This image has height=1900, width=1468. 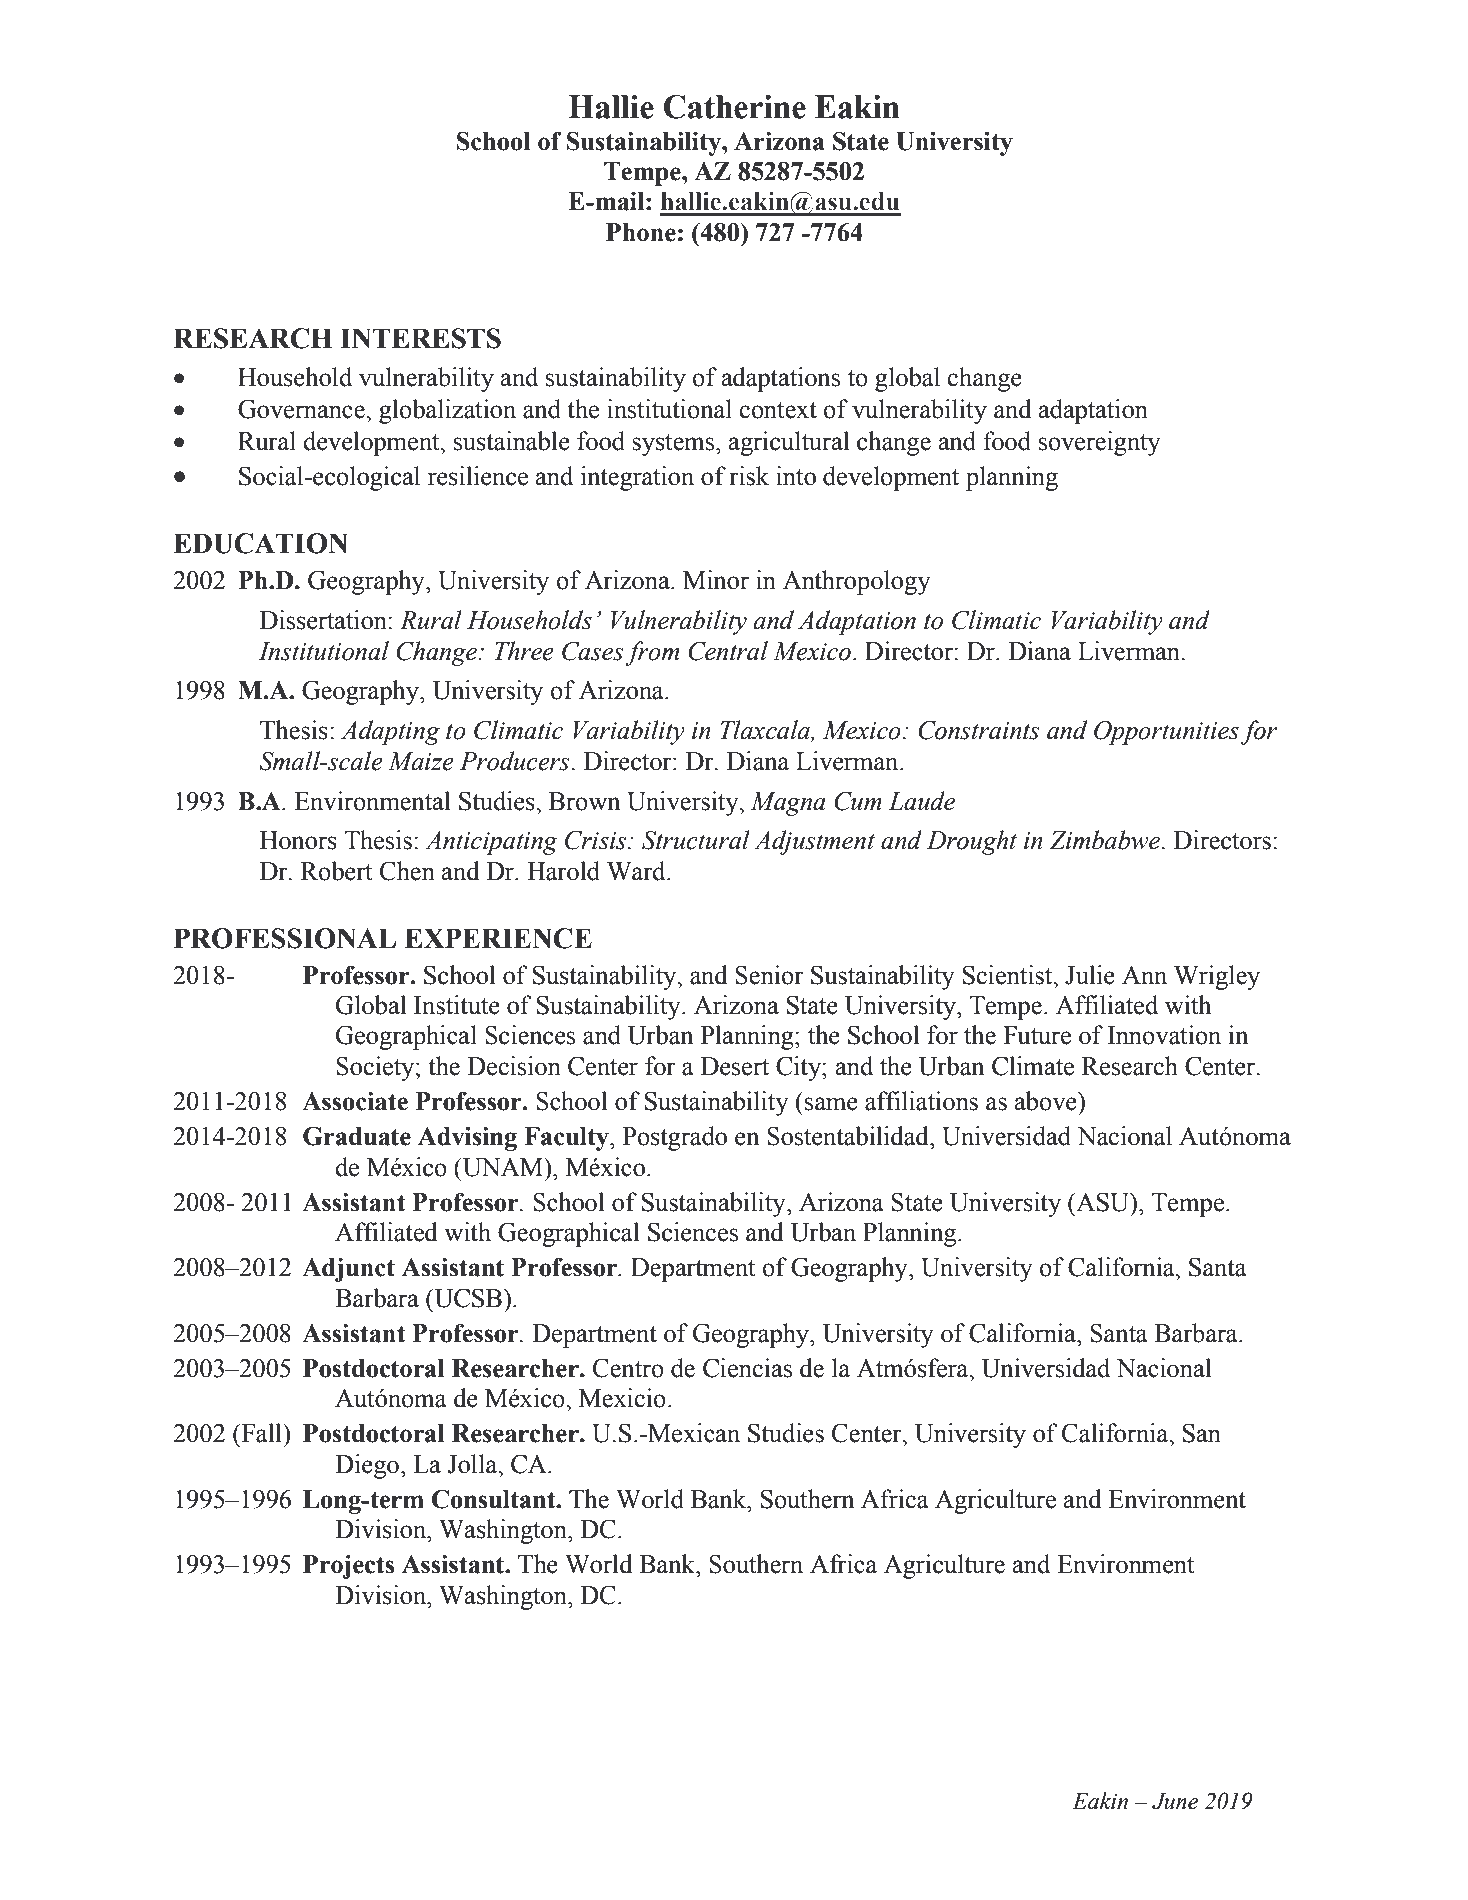 What do you see at coordinates (1090, 975) in the image?
I see `Julie` at bounding box center [1090, 975].
